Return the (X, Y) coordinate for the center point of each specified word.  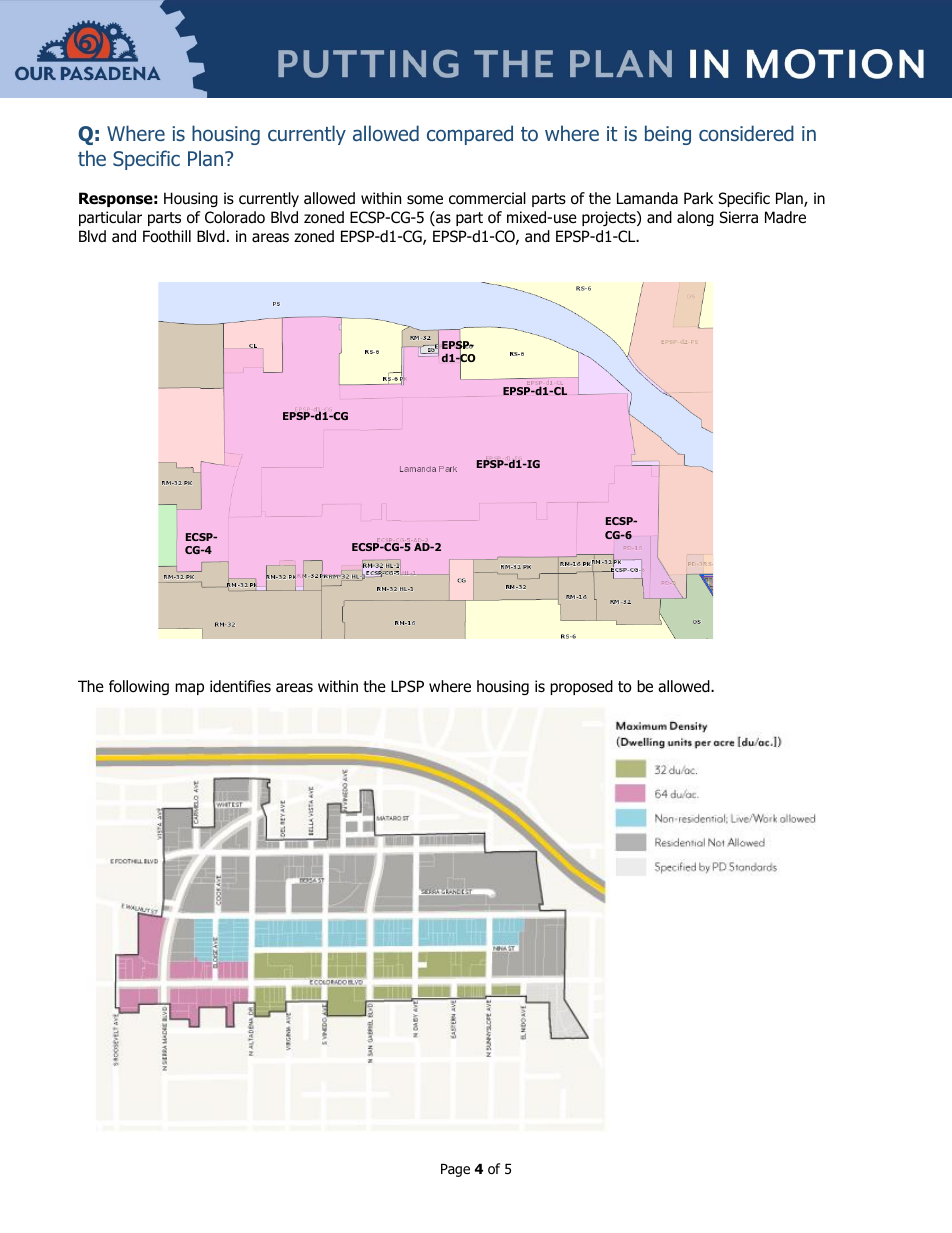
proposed (581, 687)
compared (470, 135)
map (189, 689)
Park (698, 198)
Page (455, 1170)
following (139, 687)
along (695, 218)
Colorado (235, 217)
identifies (240, 686)
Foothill (167, 236)
